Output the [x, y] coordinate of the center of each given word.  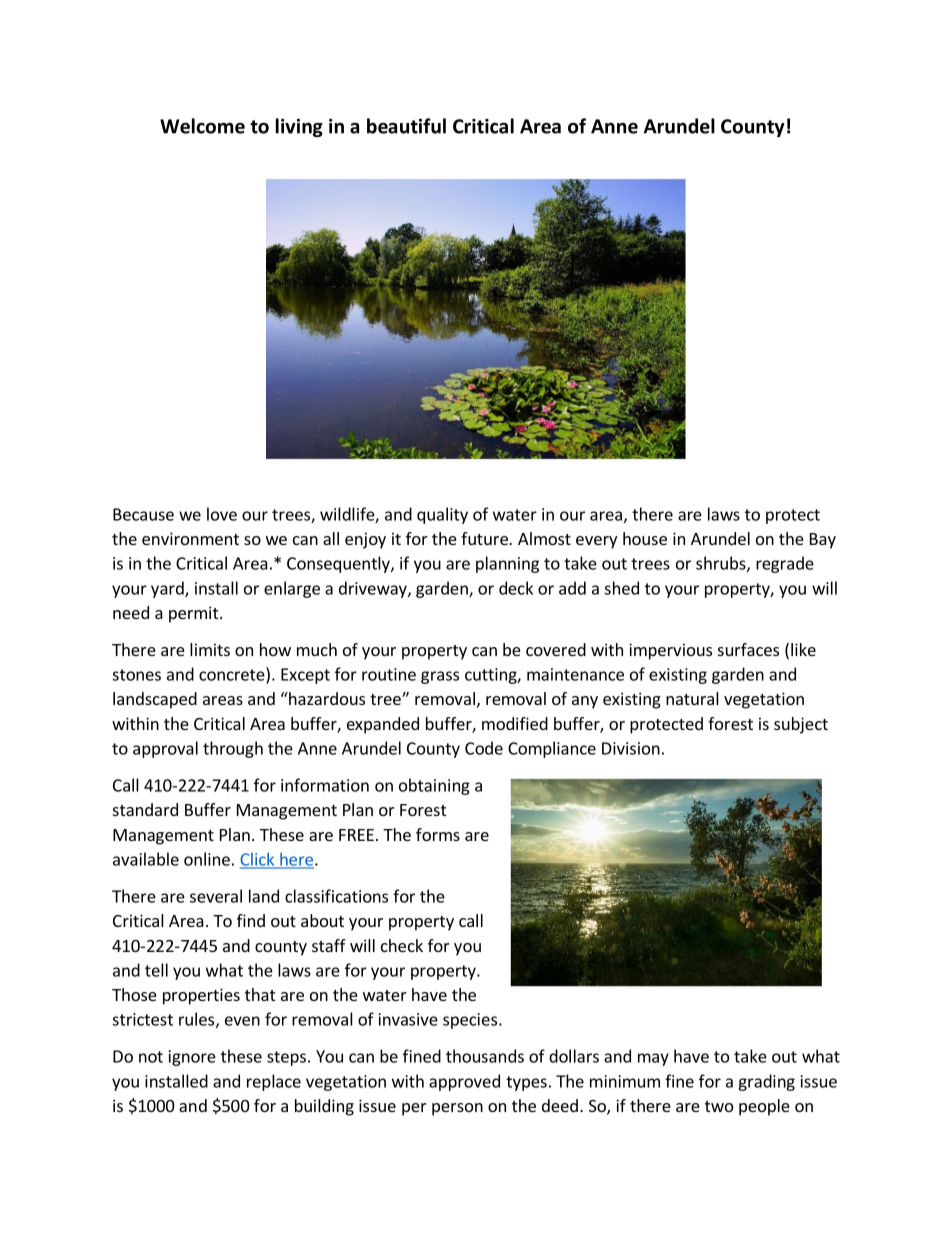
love [222, 514]
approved [464, 1082]
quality [442, 515]
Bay [823, 541]
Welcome [202, 126]
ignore [192, 1058]
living [299, 127]
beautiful [406, 126]
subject [801, 725]
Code [484, 748]
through [233, 749]
